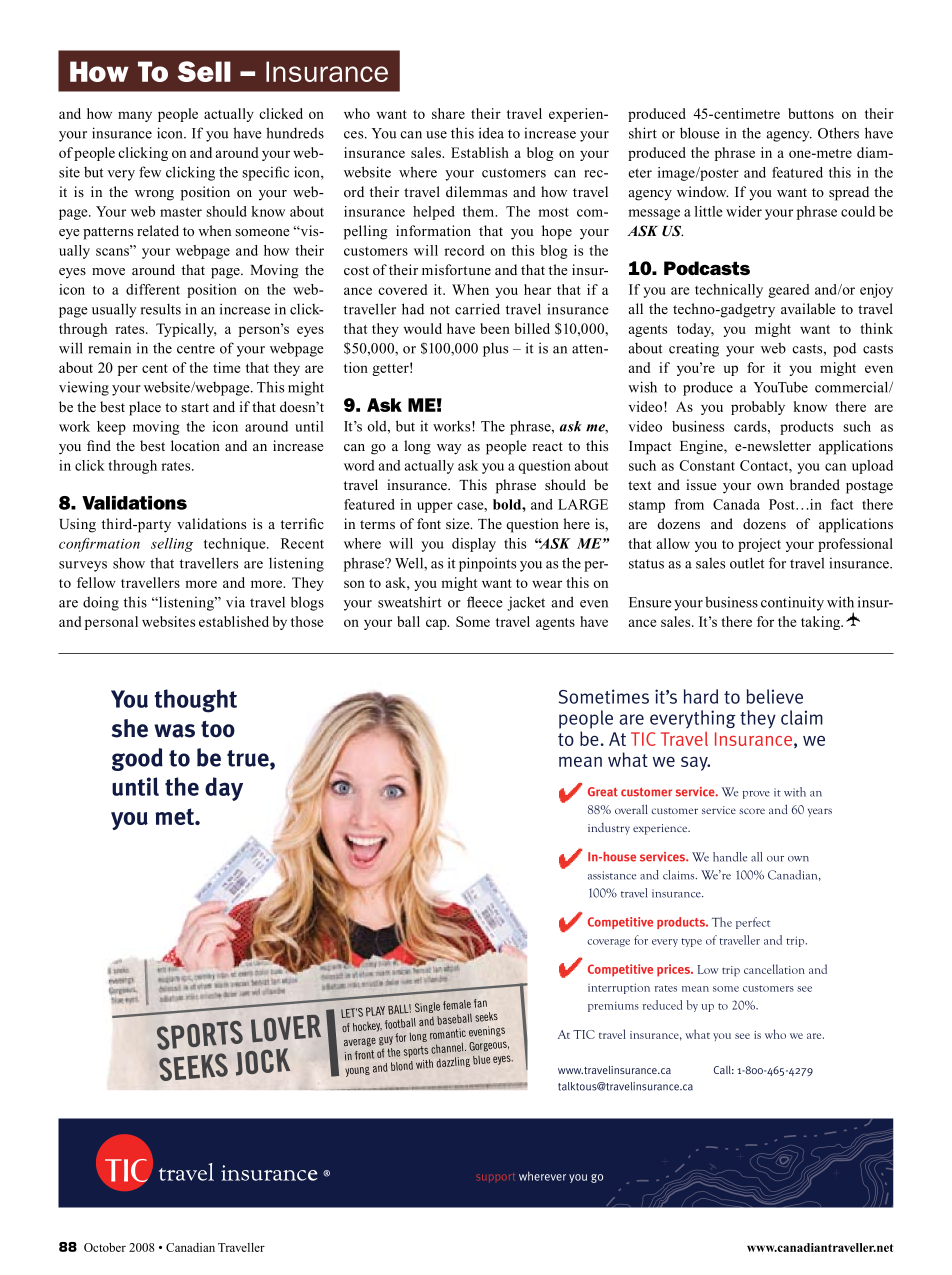 The image size is (952, 1275). What do you see at coordinates (150, 172) in the screenshot?
I see `few` at bounding box center [150, 172].
